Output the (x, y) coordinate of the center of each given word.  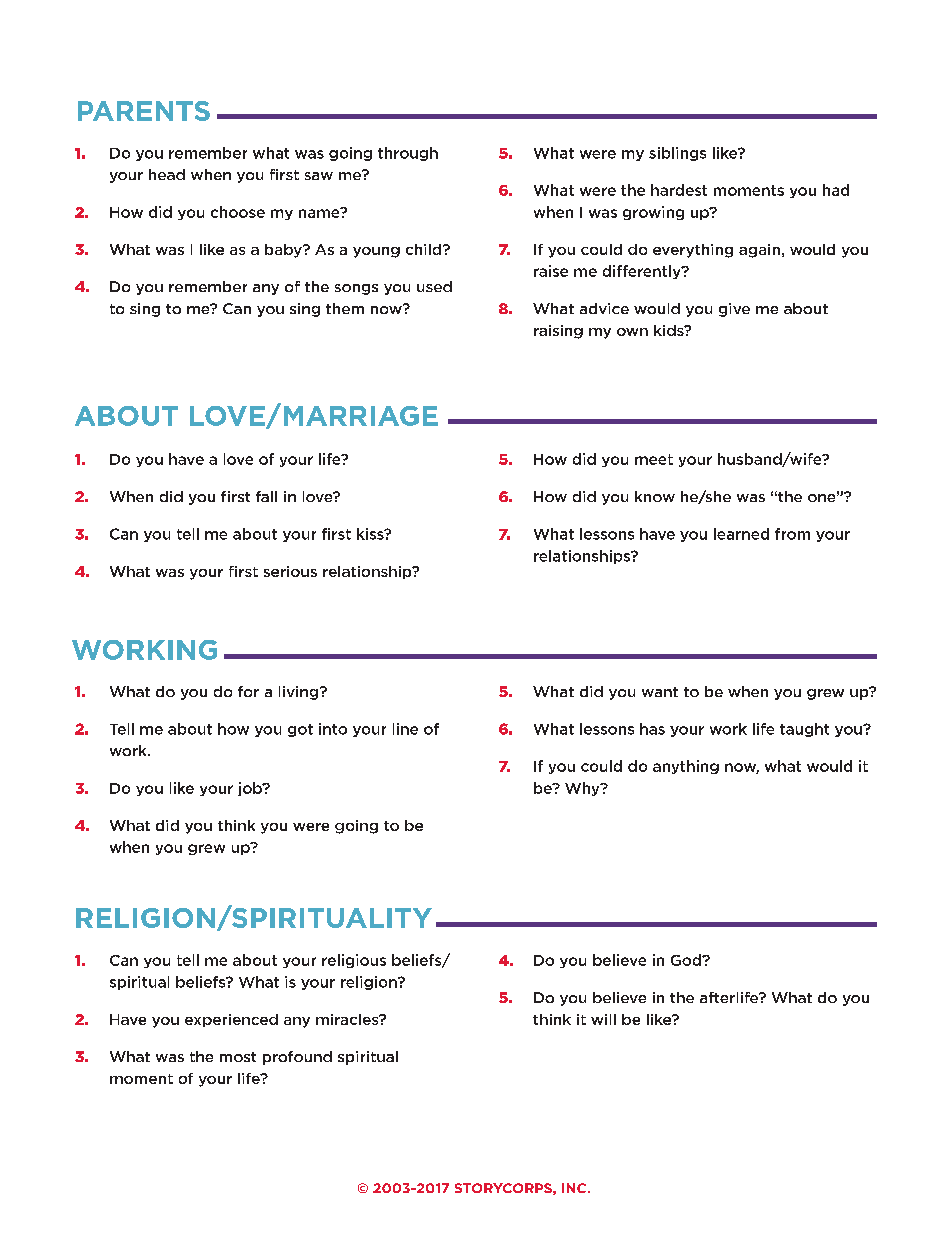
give (734, 310)
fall (266, 496)
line (405, 729)
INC (575, 1188)
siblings (677, 154)
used (434, 286)
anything (686, 767)
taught (804, 730)
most (238, 1057)
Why (583, 789)
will (603, 1019)
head (167, 174)
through (408, 154)
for (248, 691)
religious (354, 961)
